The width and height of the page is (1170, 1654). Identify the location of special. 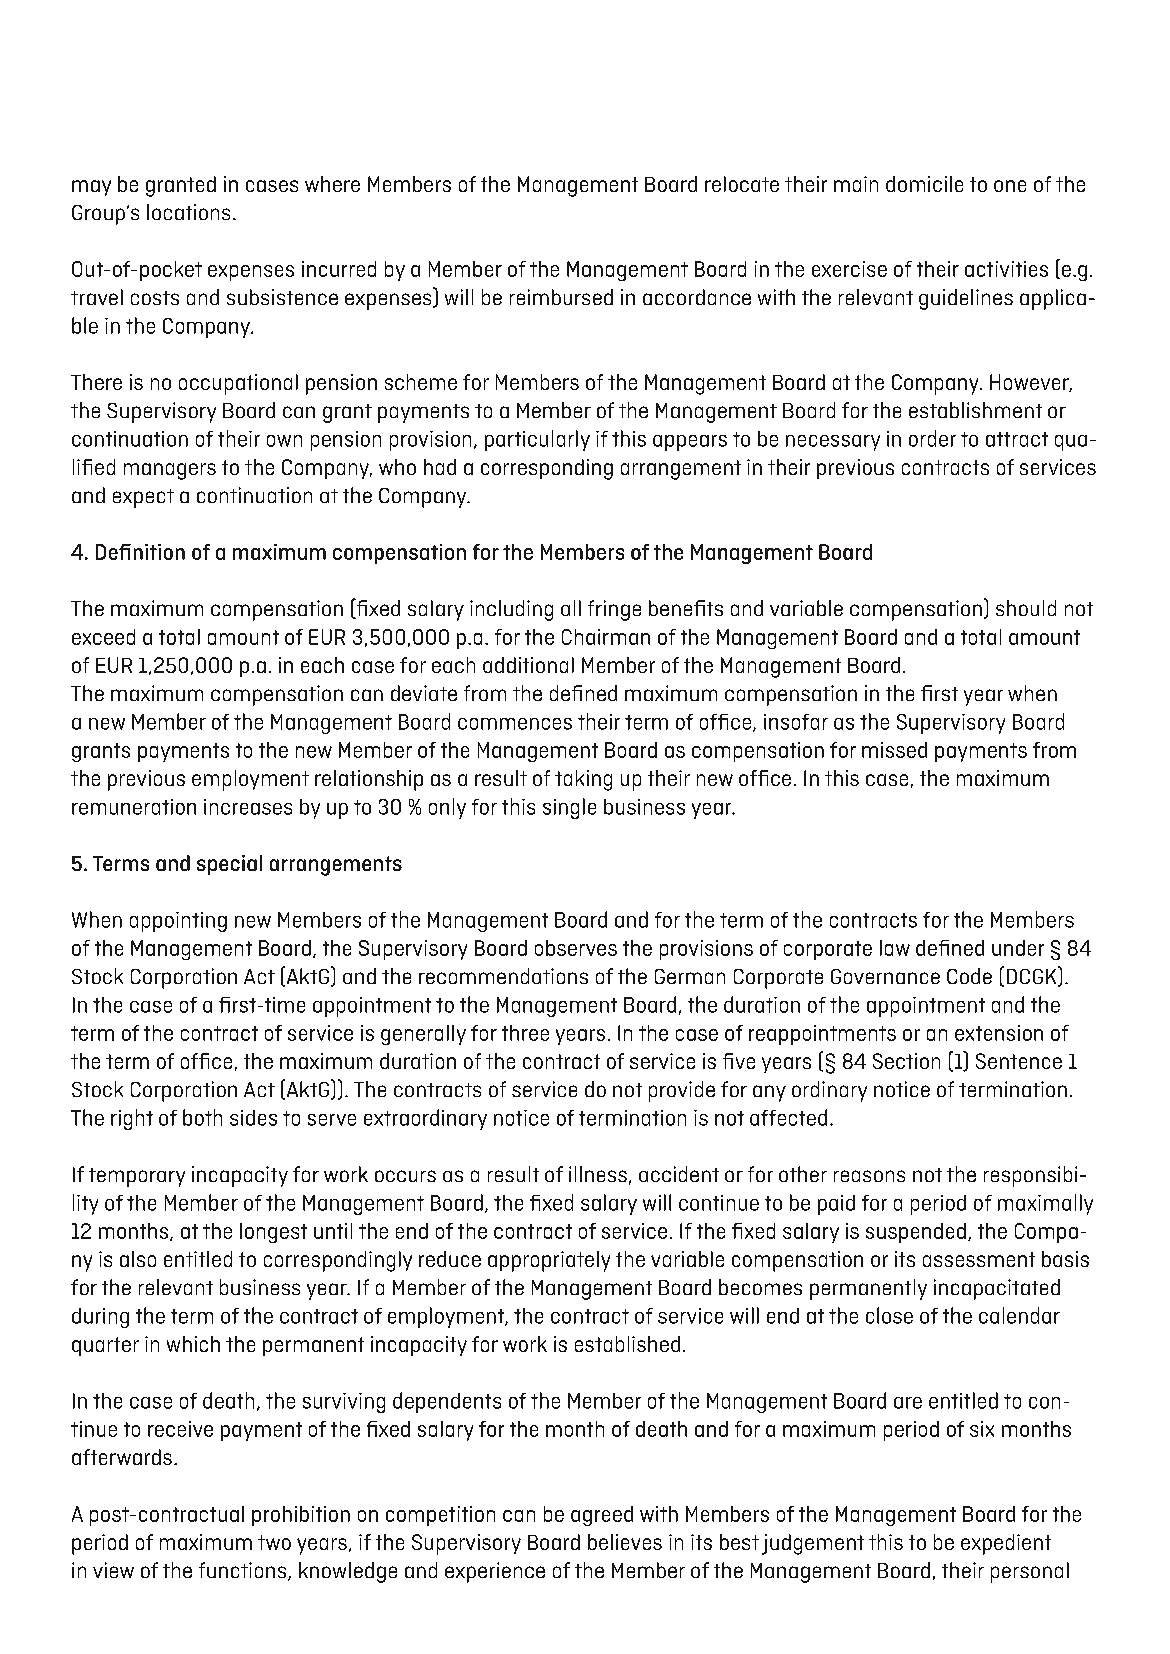
(229, 865).
